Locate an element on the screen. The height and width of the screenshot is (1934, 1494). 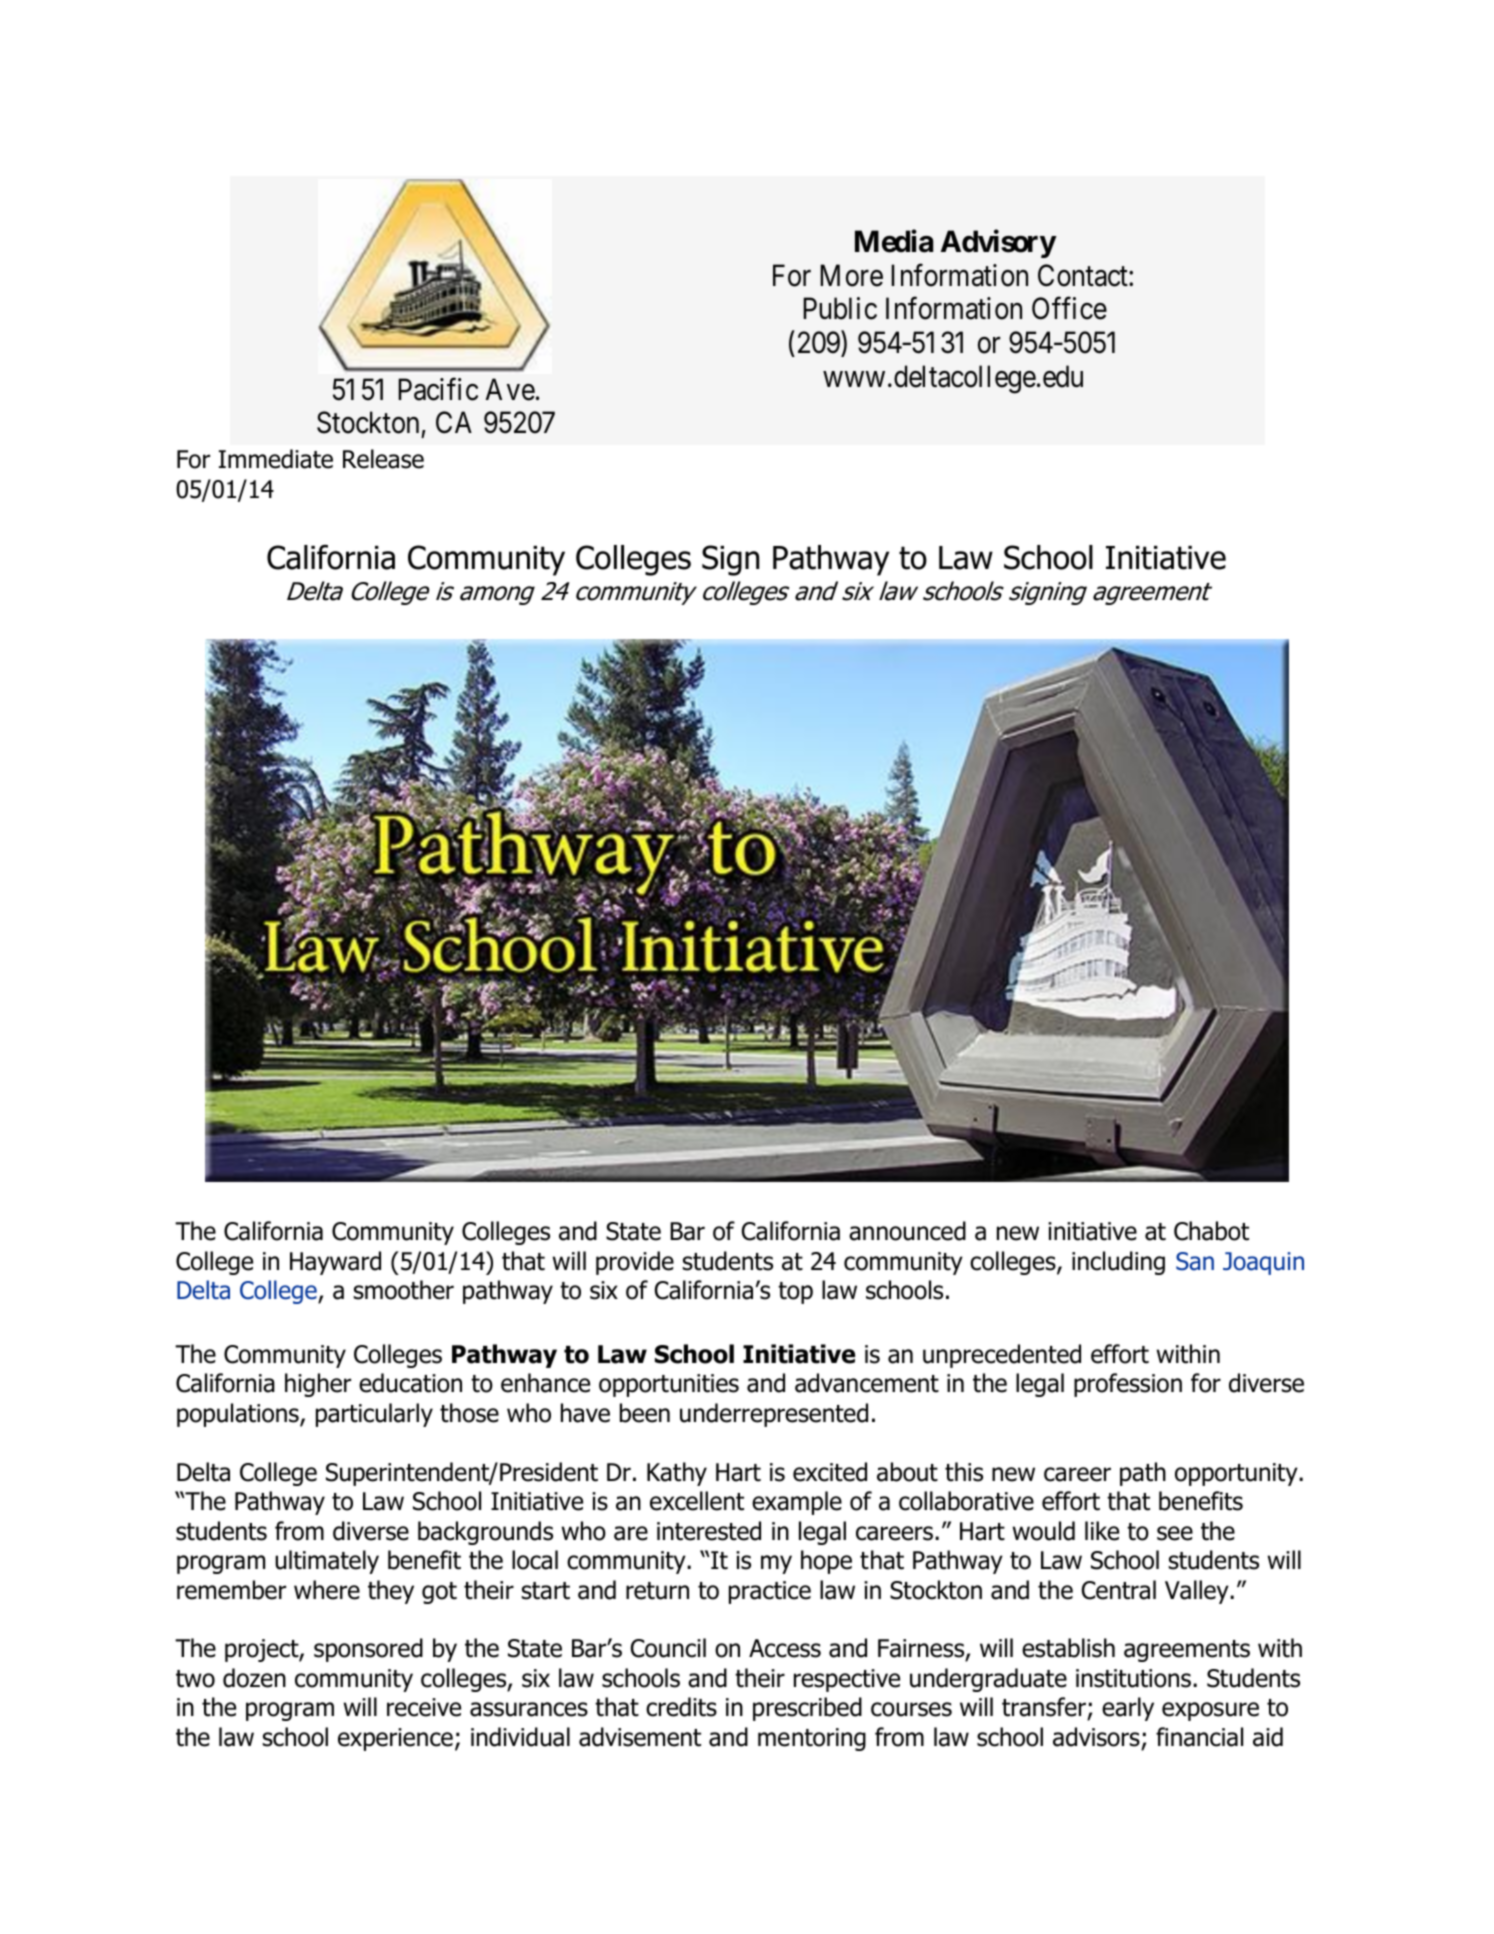
dozen is located at coordinates (254, 1678).
